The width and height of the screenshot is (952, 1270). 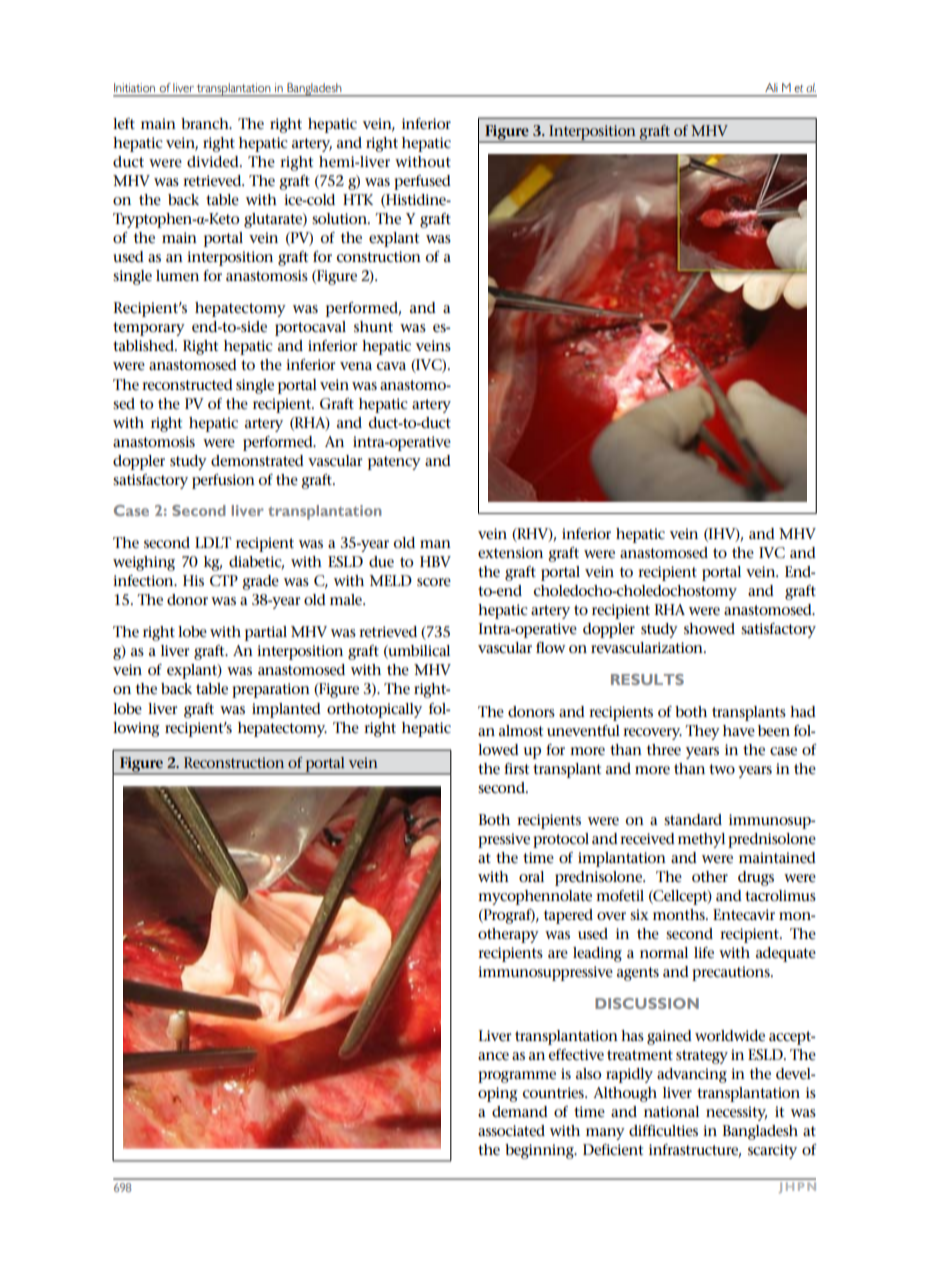 I want to click on showed, so click(x=709, y=629).
